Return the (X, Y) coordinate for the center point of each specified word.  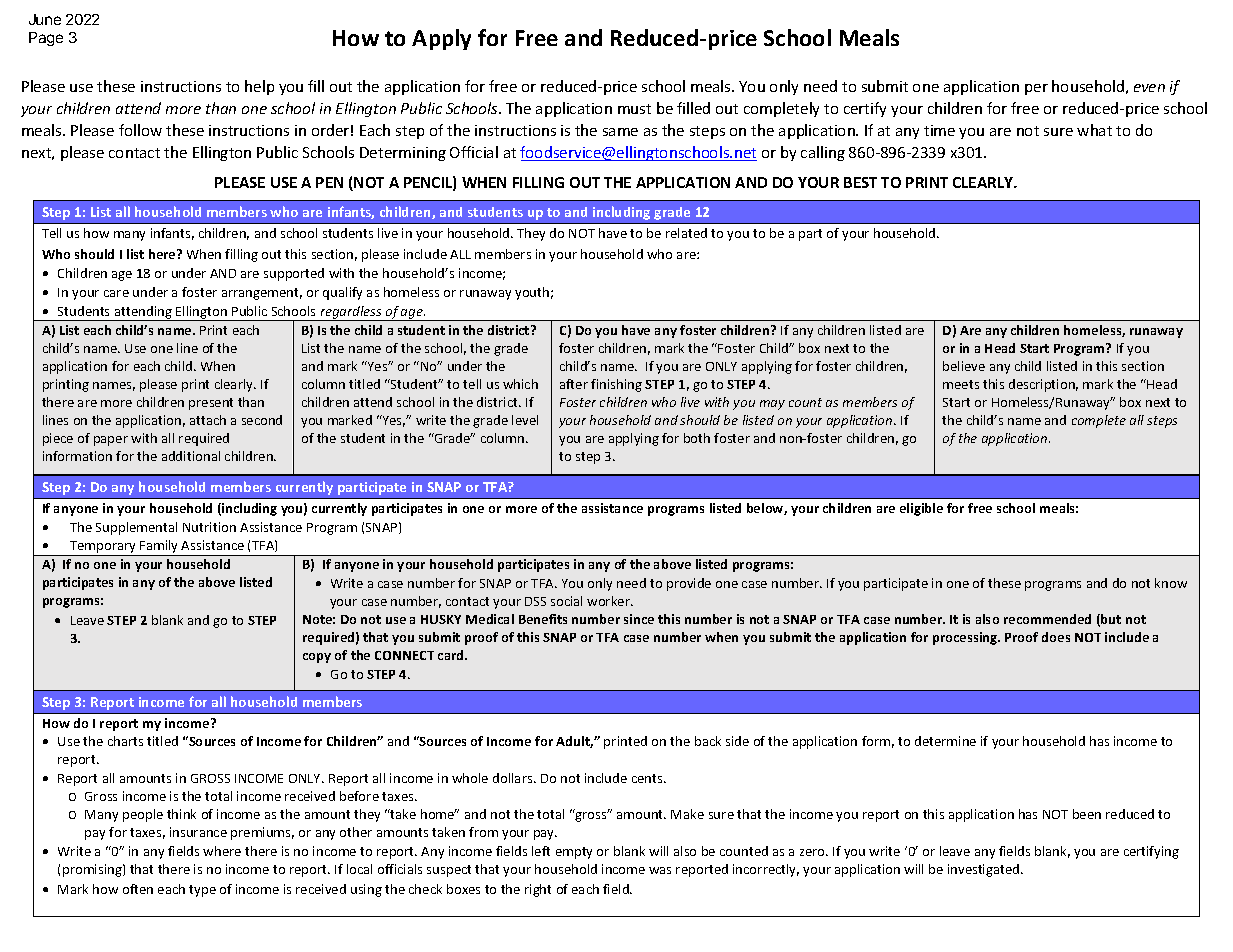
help (259, 87)
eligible (921, 509)
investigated (985, 870)
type (202, 891)
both (697, 438)
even (1149, 88)
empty (574, 853)
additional (191, 456)
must (634, 109)
